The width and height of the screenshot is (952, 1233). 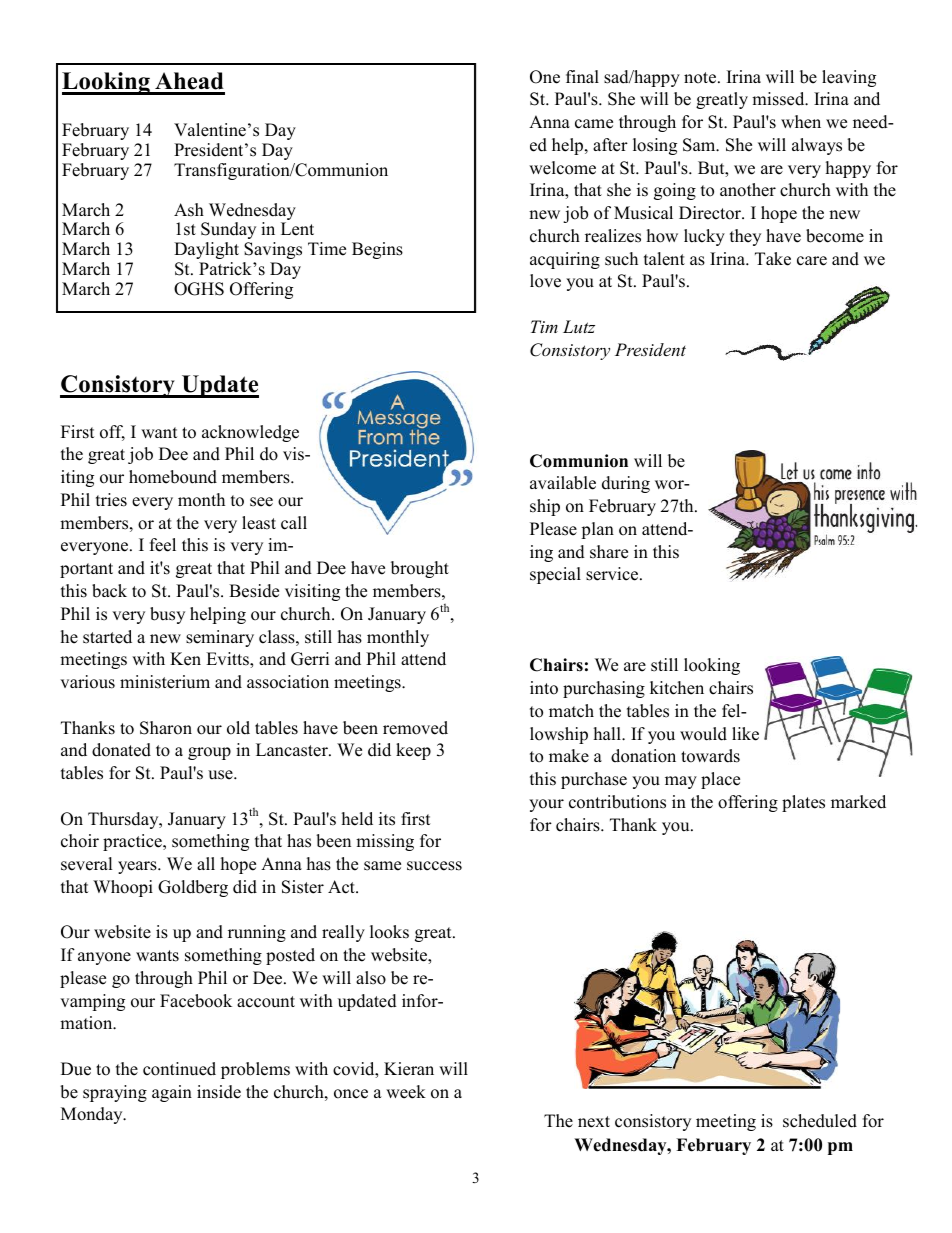 I want to click on Ash, so click(x=189, y=210).
